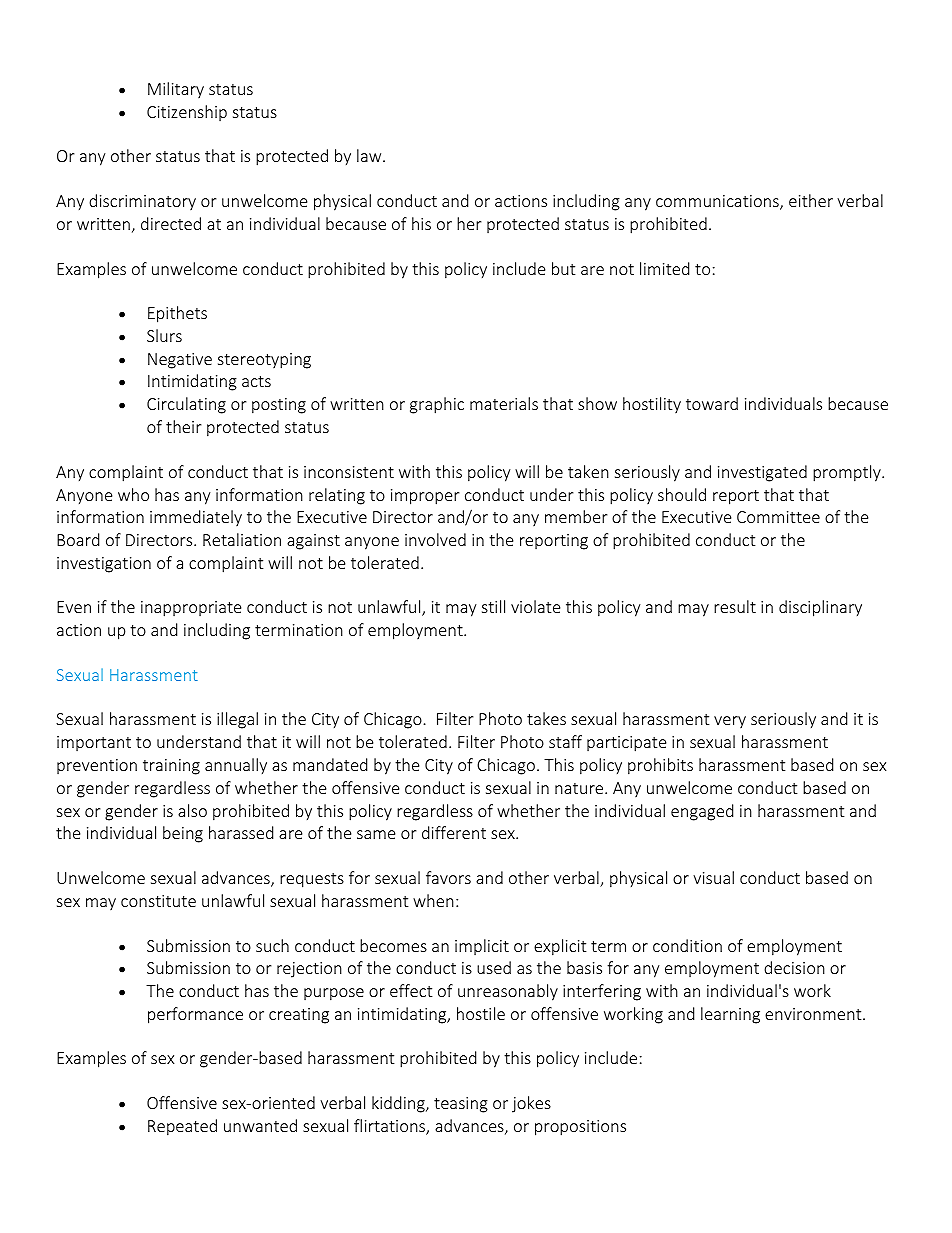 The width and height of the screenshot is (952, 1233). What do you see at coordinates (563, 268) in the screenshot?
I see `but` at bounding box center [563, 268].
